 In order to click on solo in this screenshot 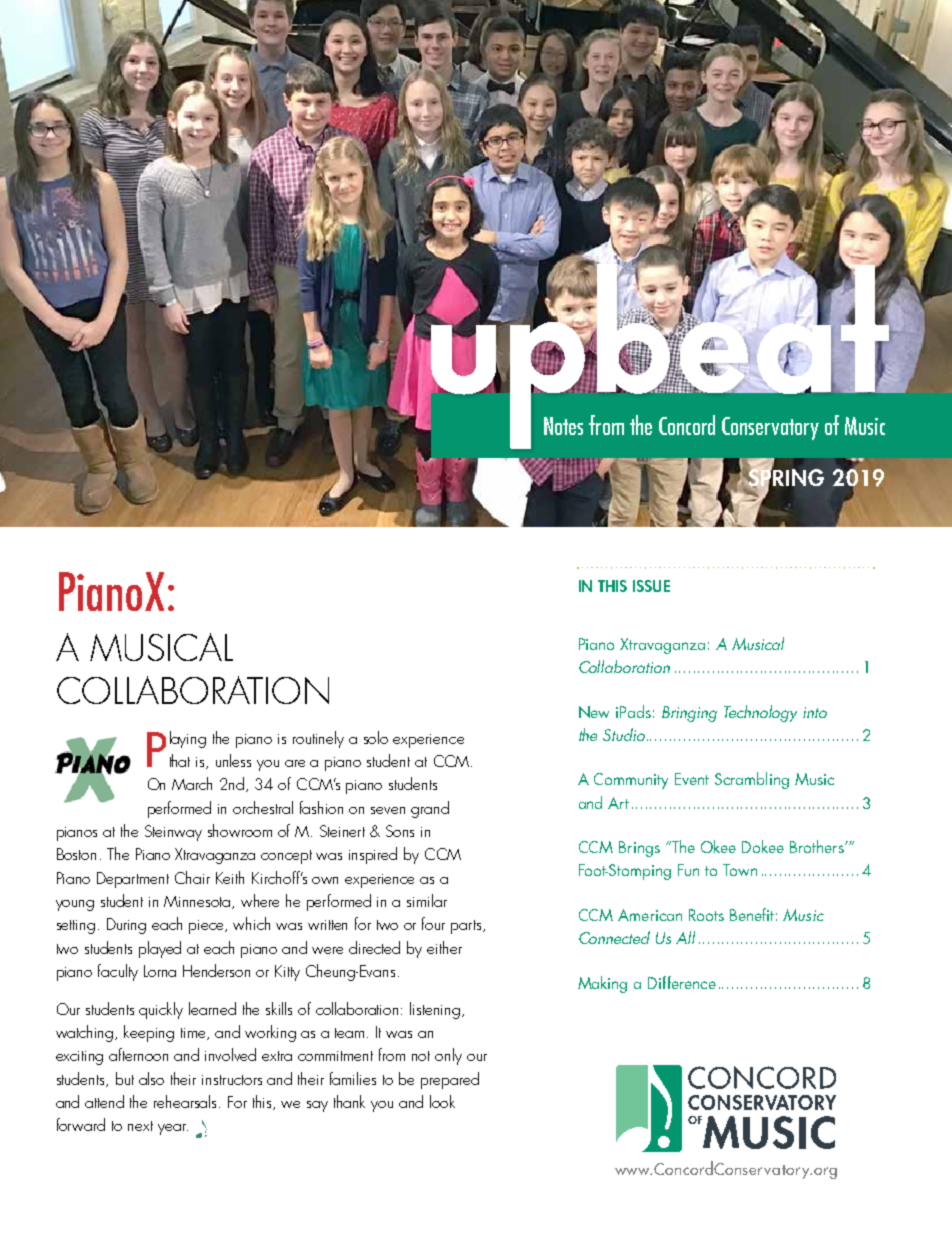, I will do `click(376, 737)`.
